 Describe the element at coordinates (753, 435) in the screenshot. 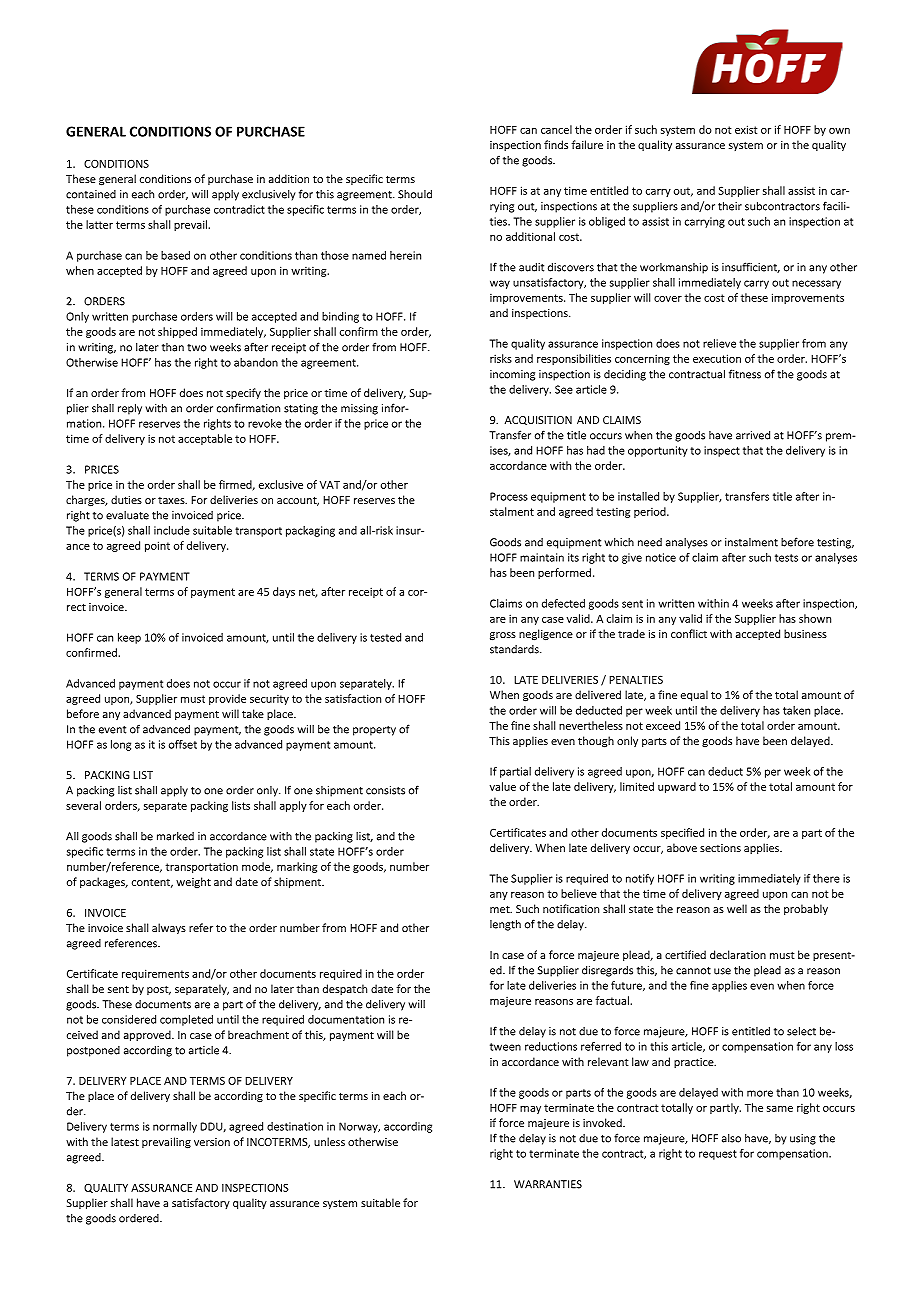

I see `arrived` at that location.
